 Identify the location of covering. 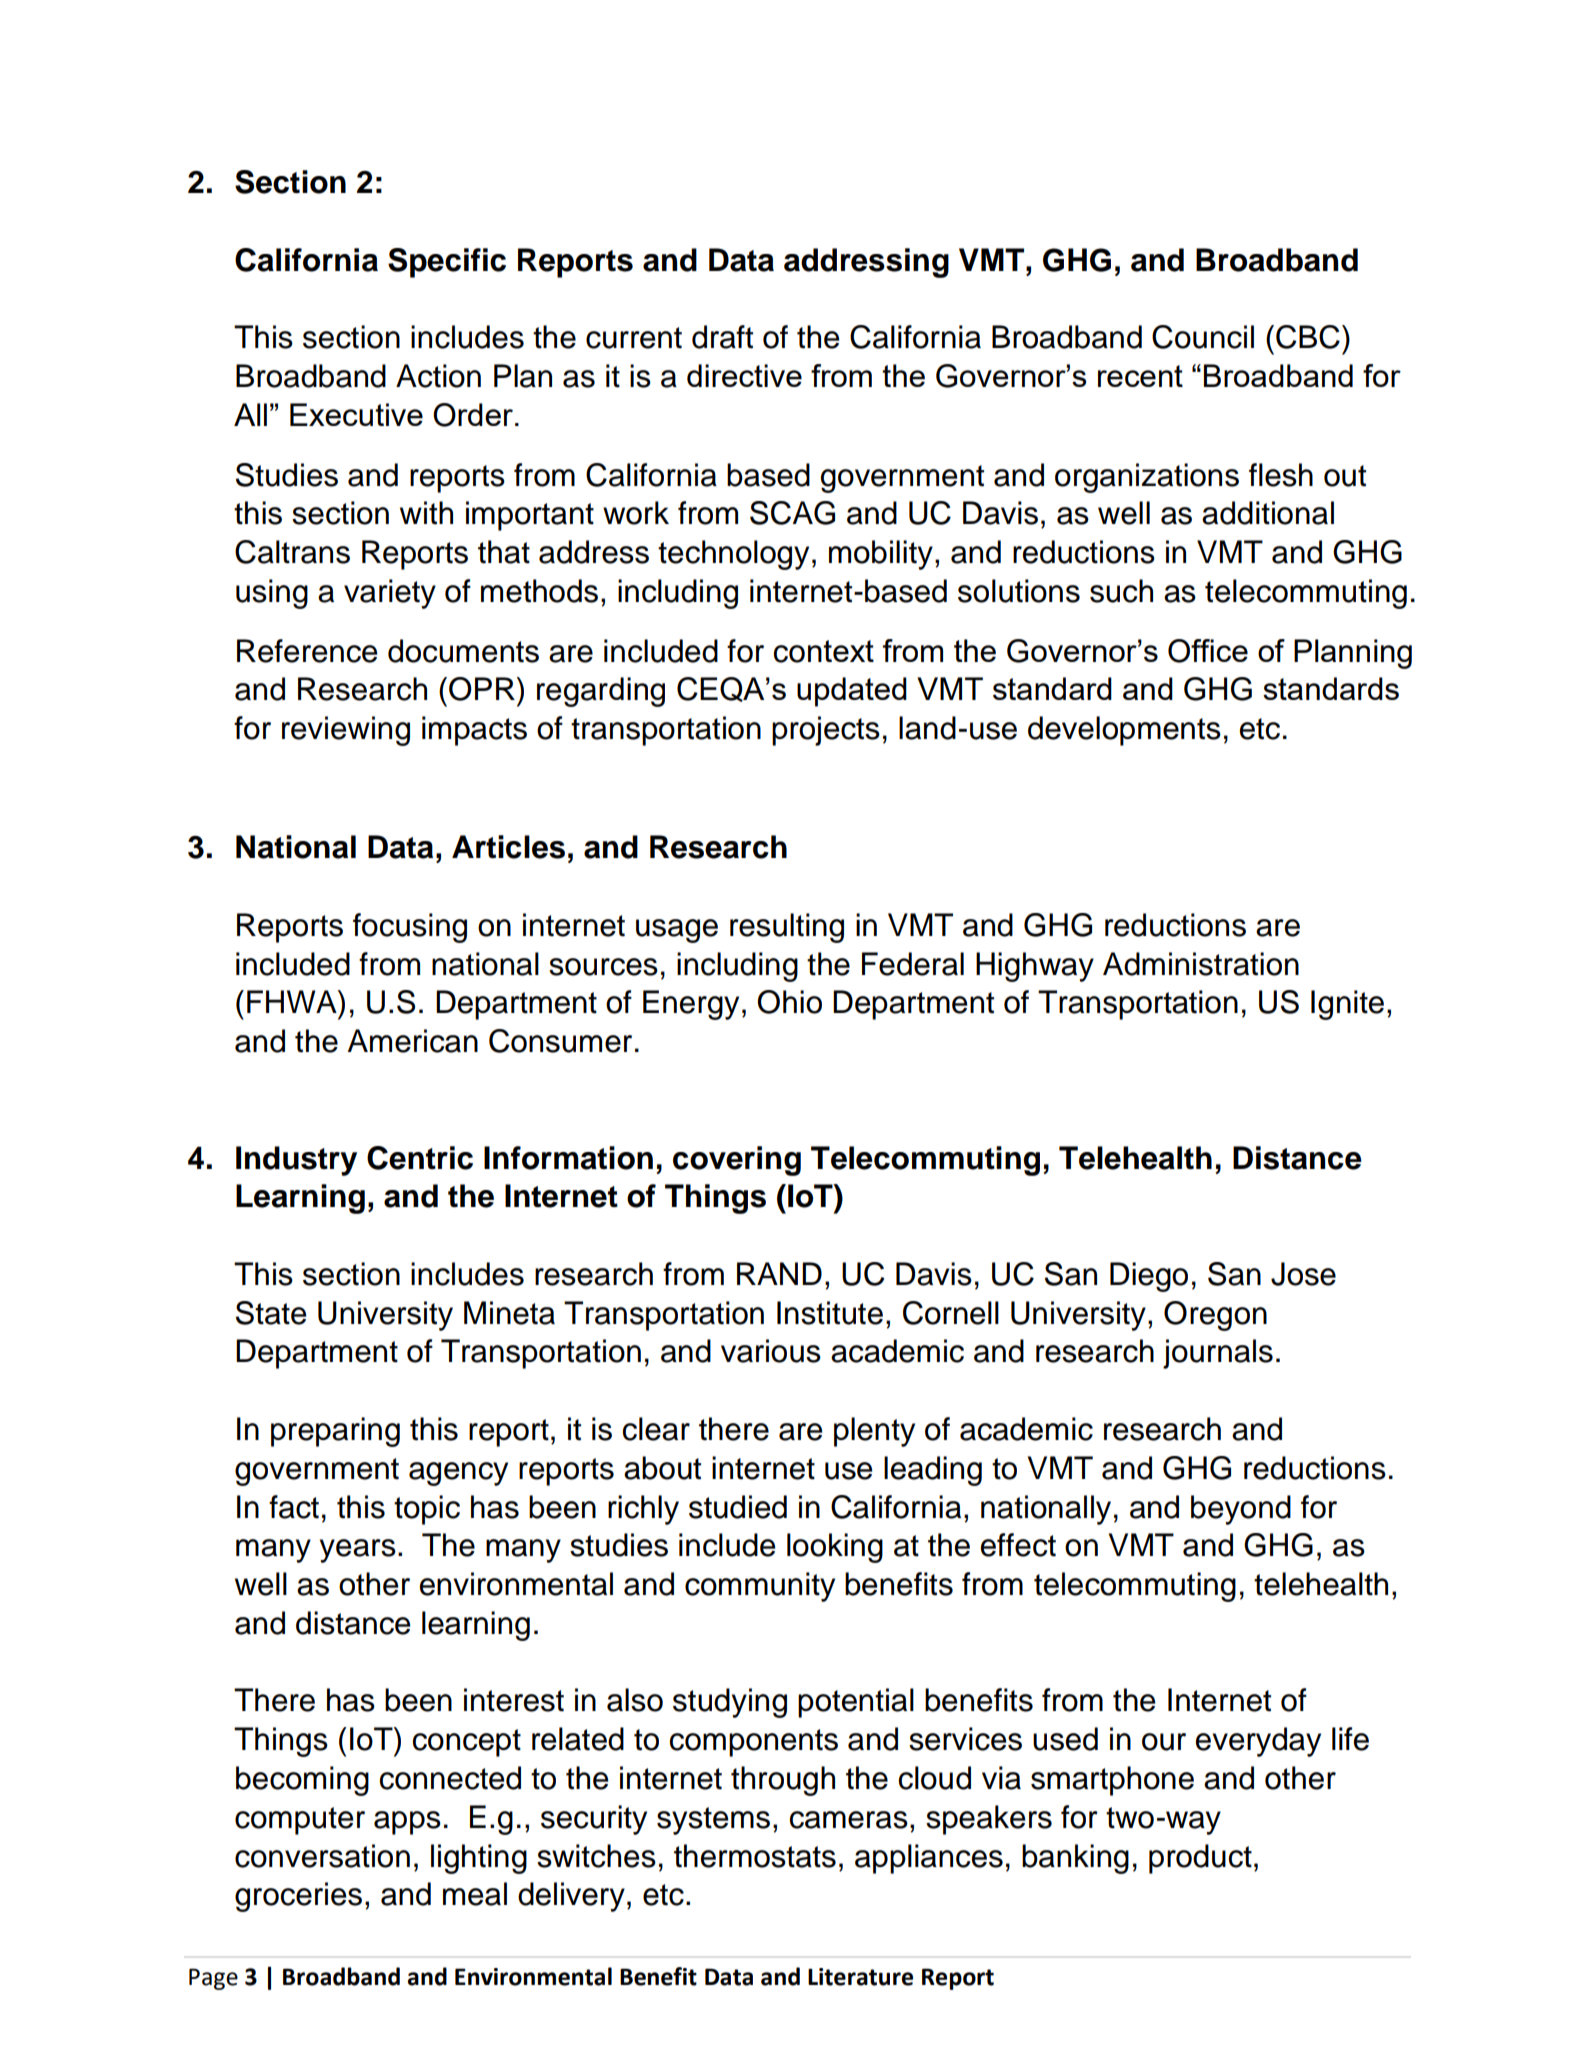
(737, 1161).
